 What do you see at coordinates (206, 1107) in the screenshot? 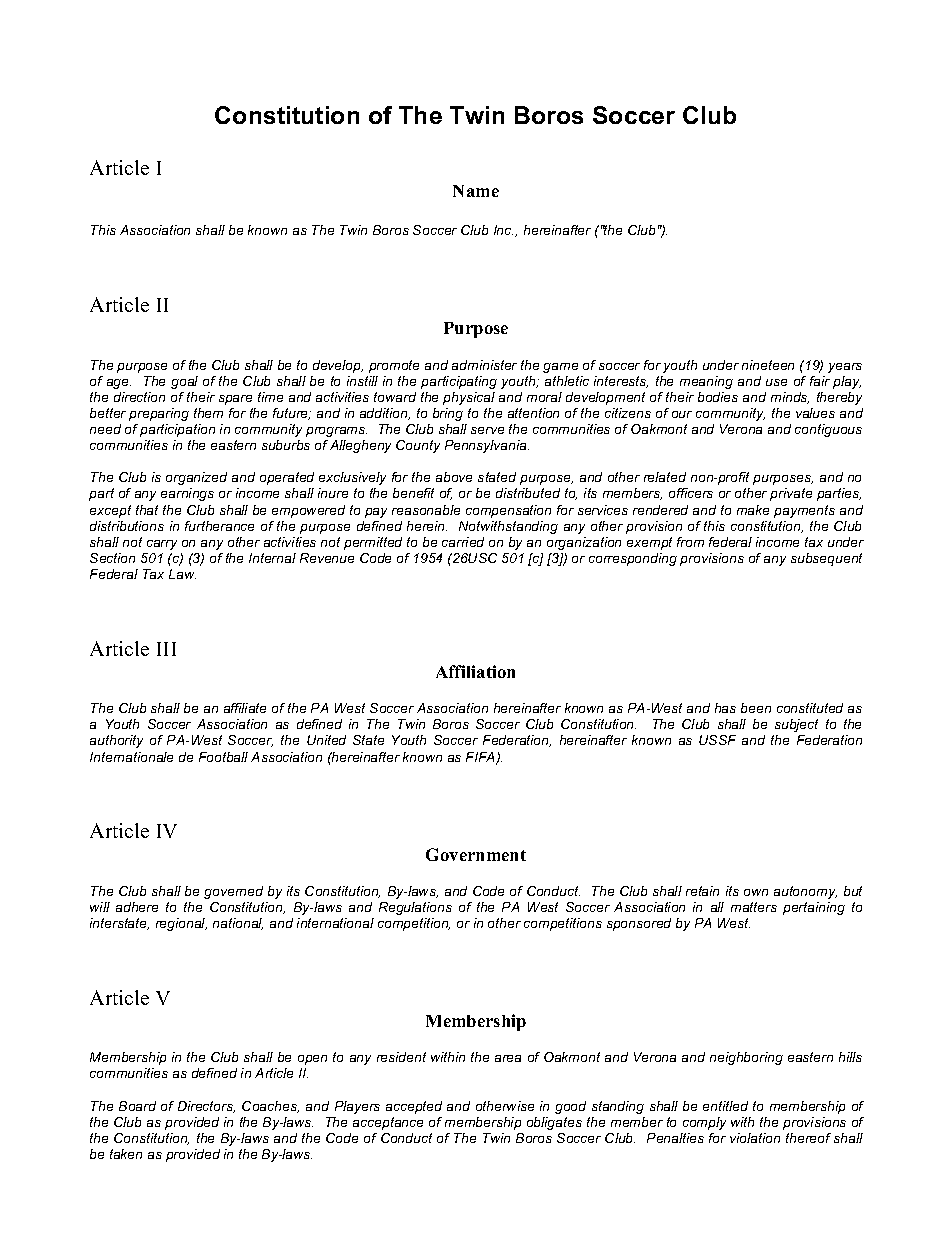
I see `Directors` at bounding box center [206, 1107].
